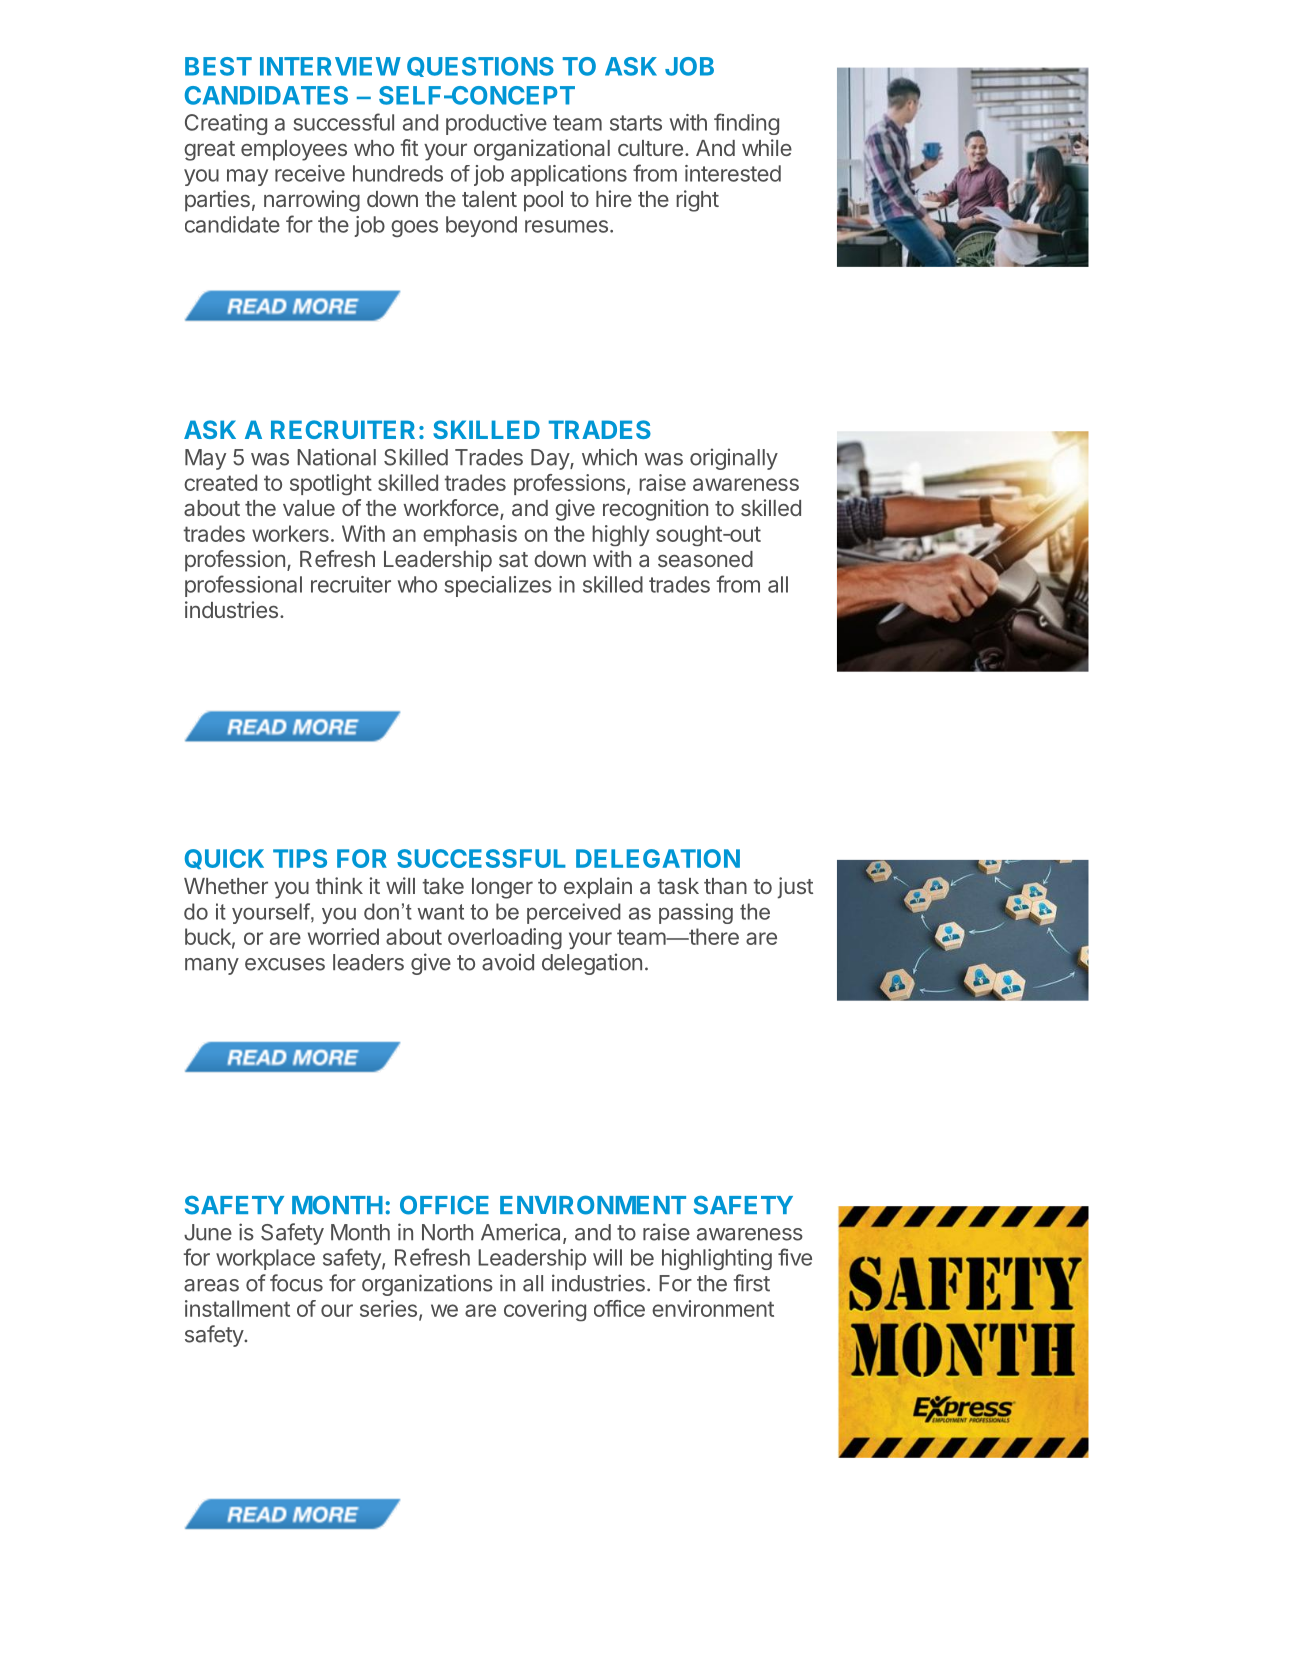 This screenshot has height=1671, width=1291. I want to click on passing, so click(696, 913).
